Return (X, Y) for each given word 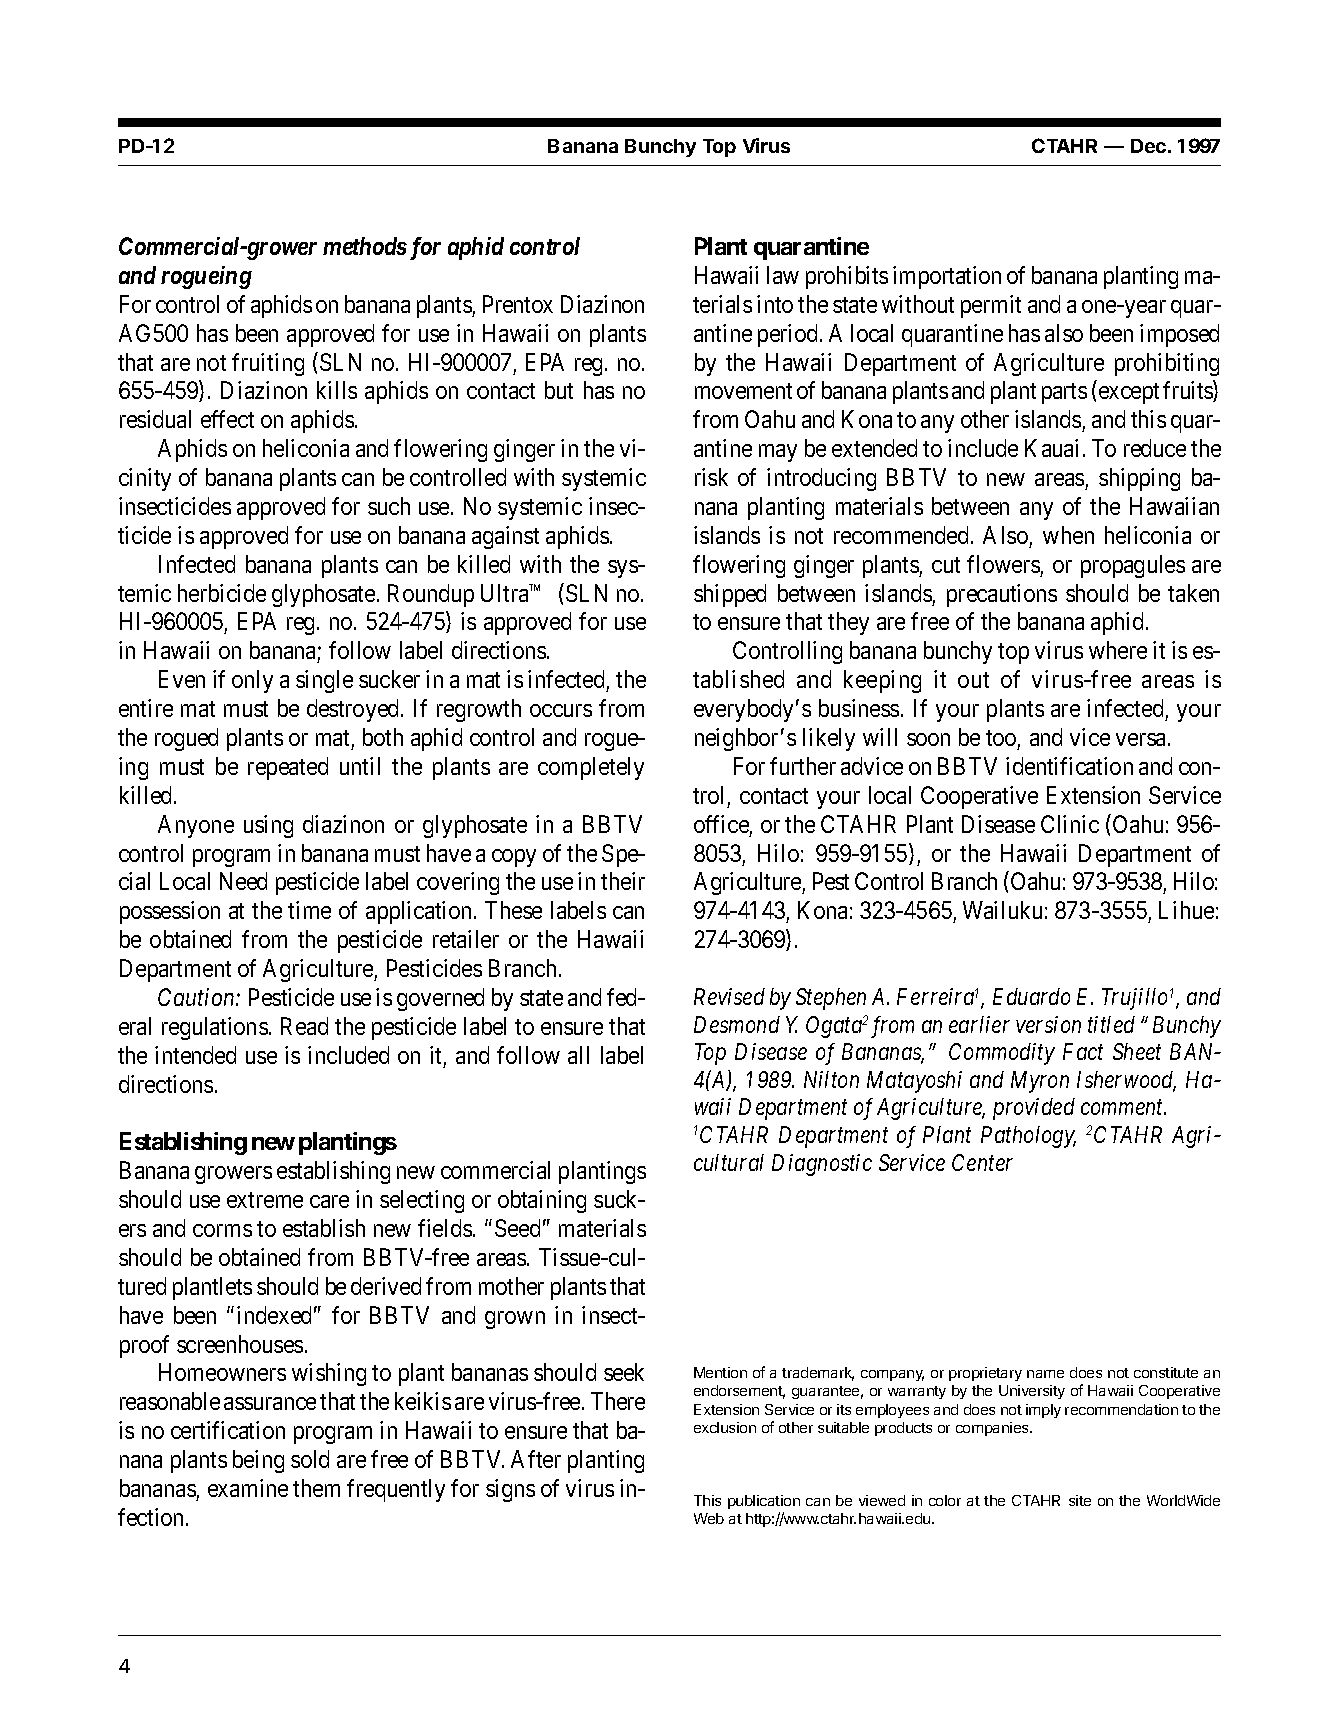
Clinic (1070, 824)
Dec (1148, 146)
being (258, 1461)
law (783, 275)
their (623, 881)
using (268, 826)
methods (365, 246)
